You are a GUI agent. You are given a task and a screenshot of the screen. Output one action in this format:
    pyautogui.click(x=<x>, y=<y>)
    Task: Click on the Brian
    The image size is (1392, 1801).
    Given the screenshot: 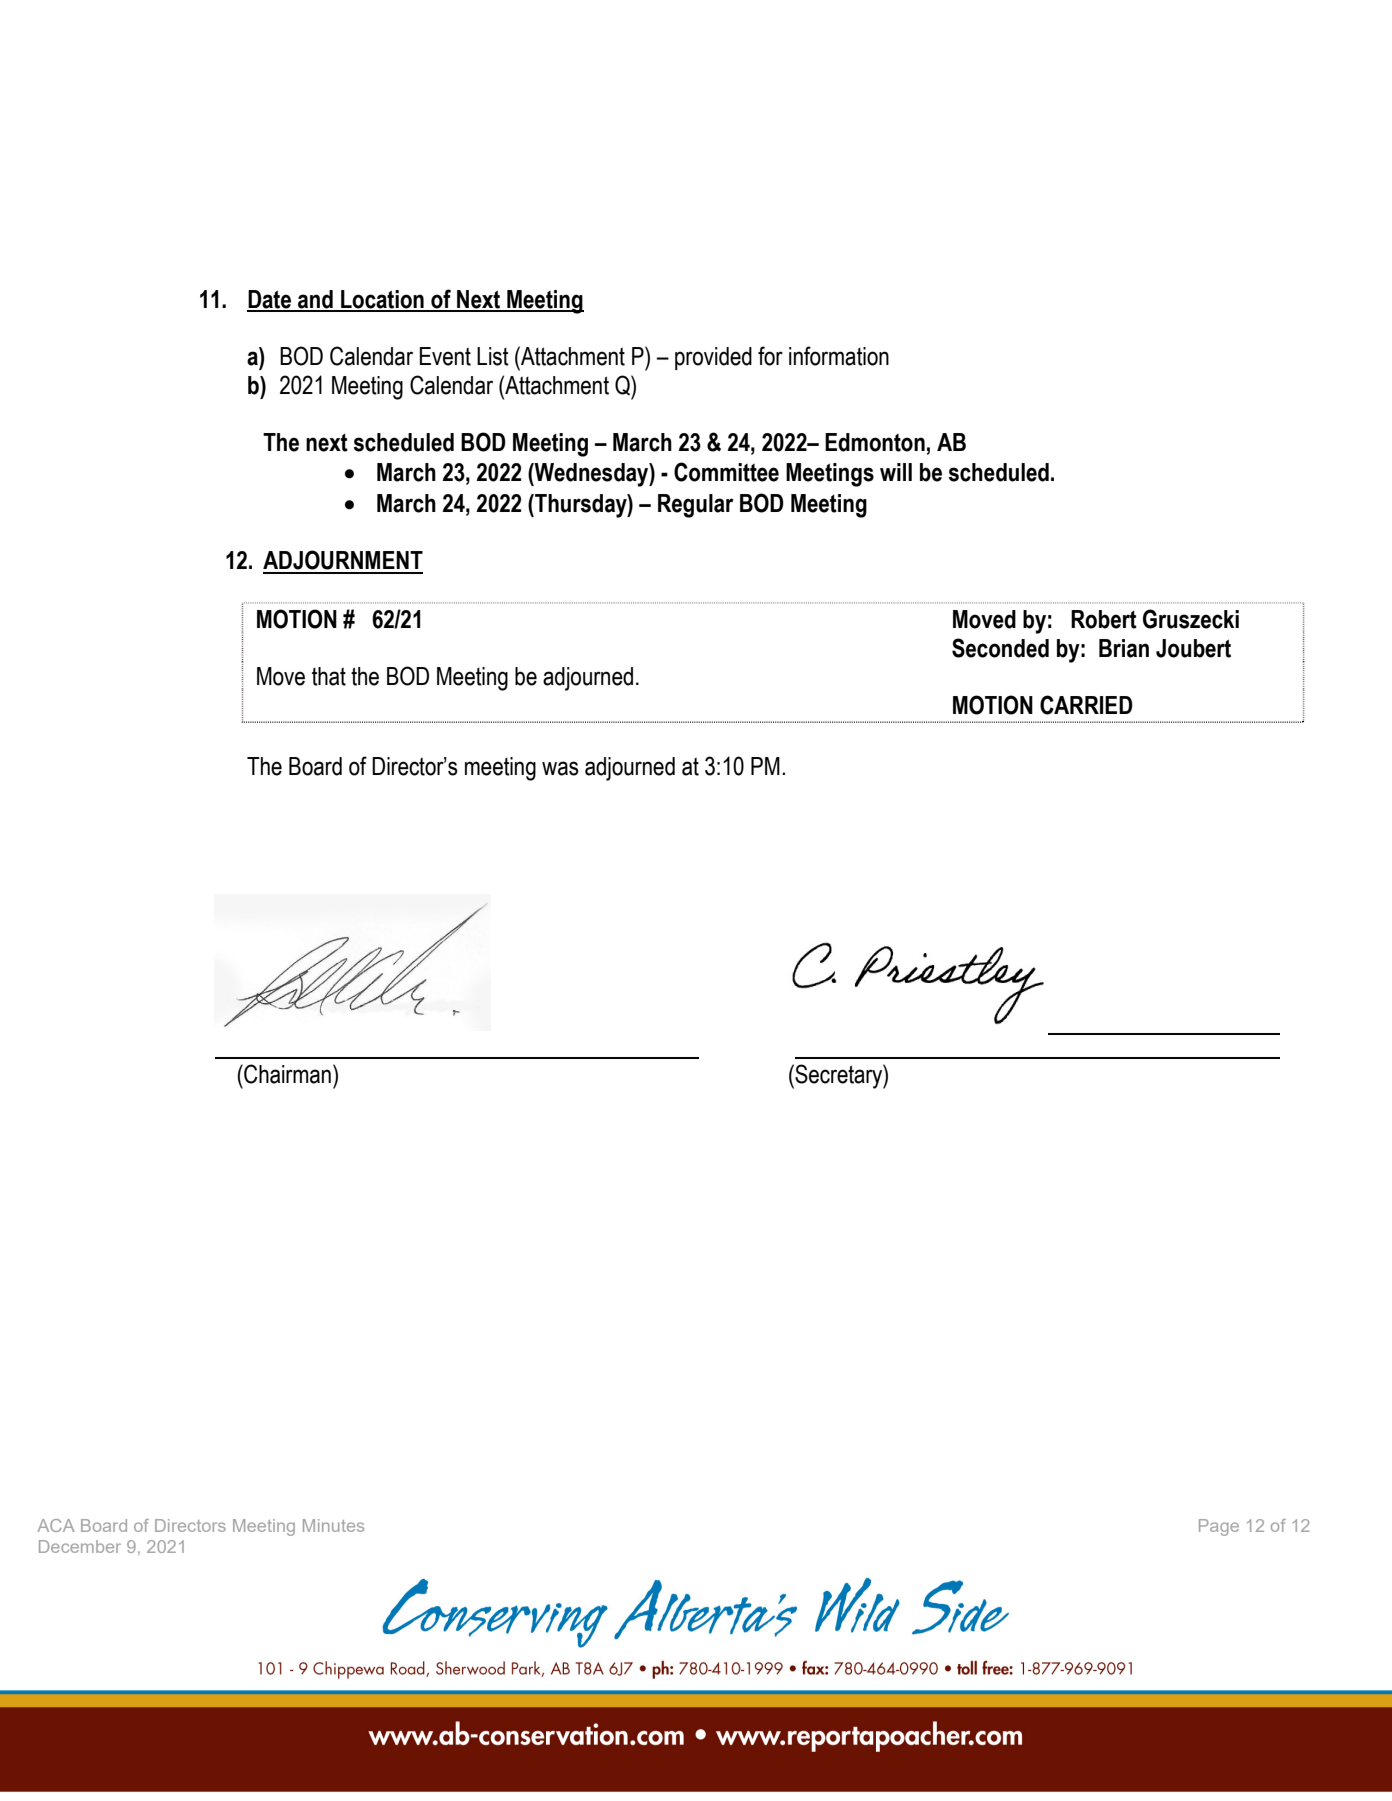 What is the action you would take?
    pyautogui.click(x=1124, y=648)
